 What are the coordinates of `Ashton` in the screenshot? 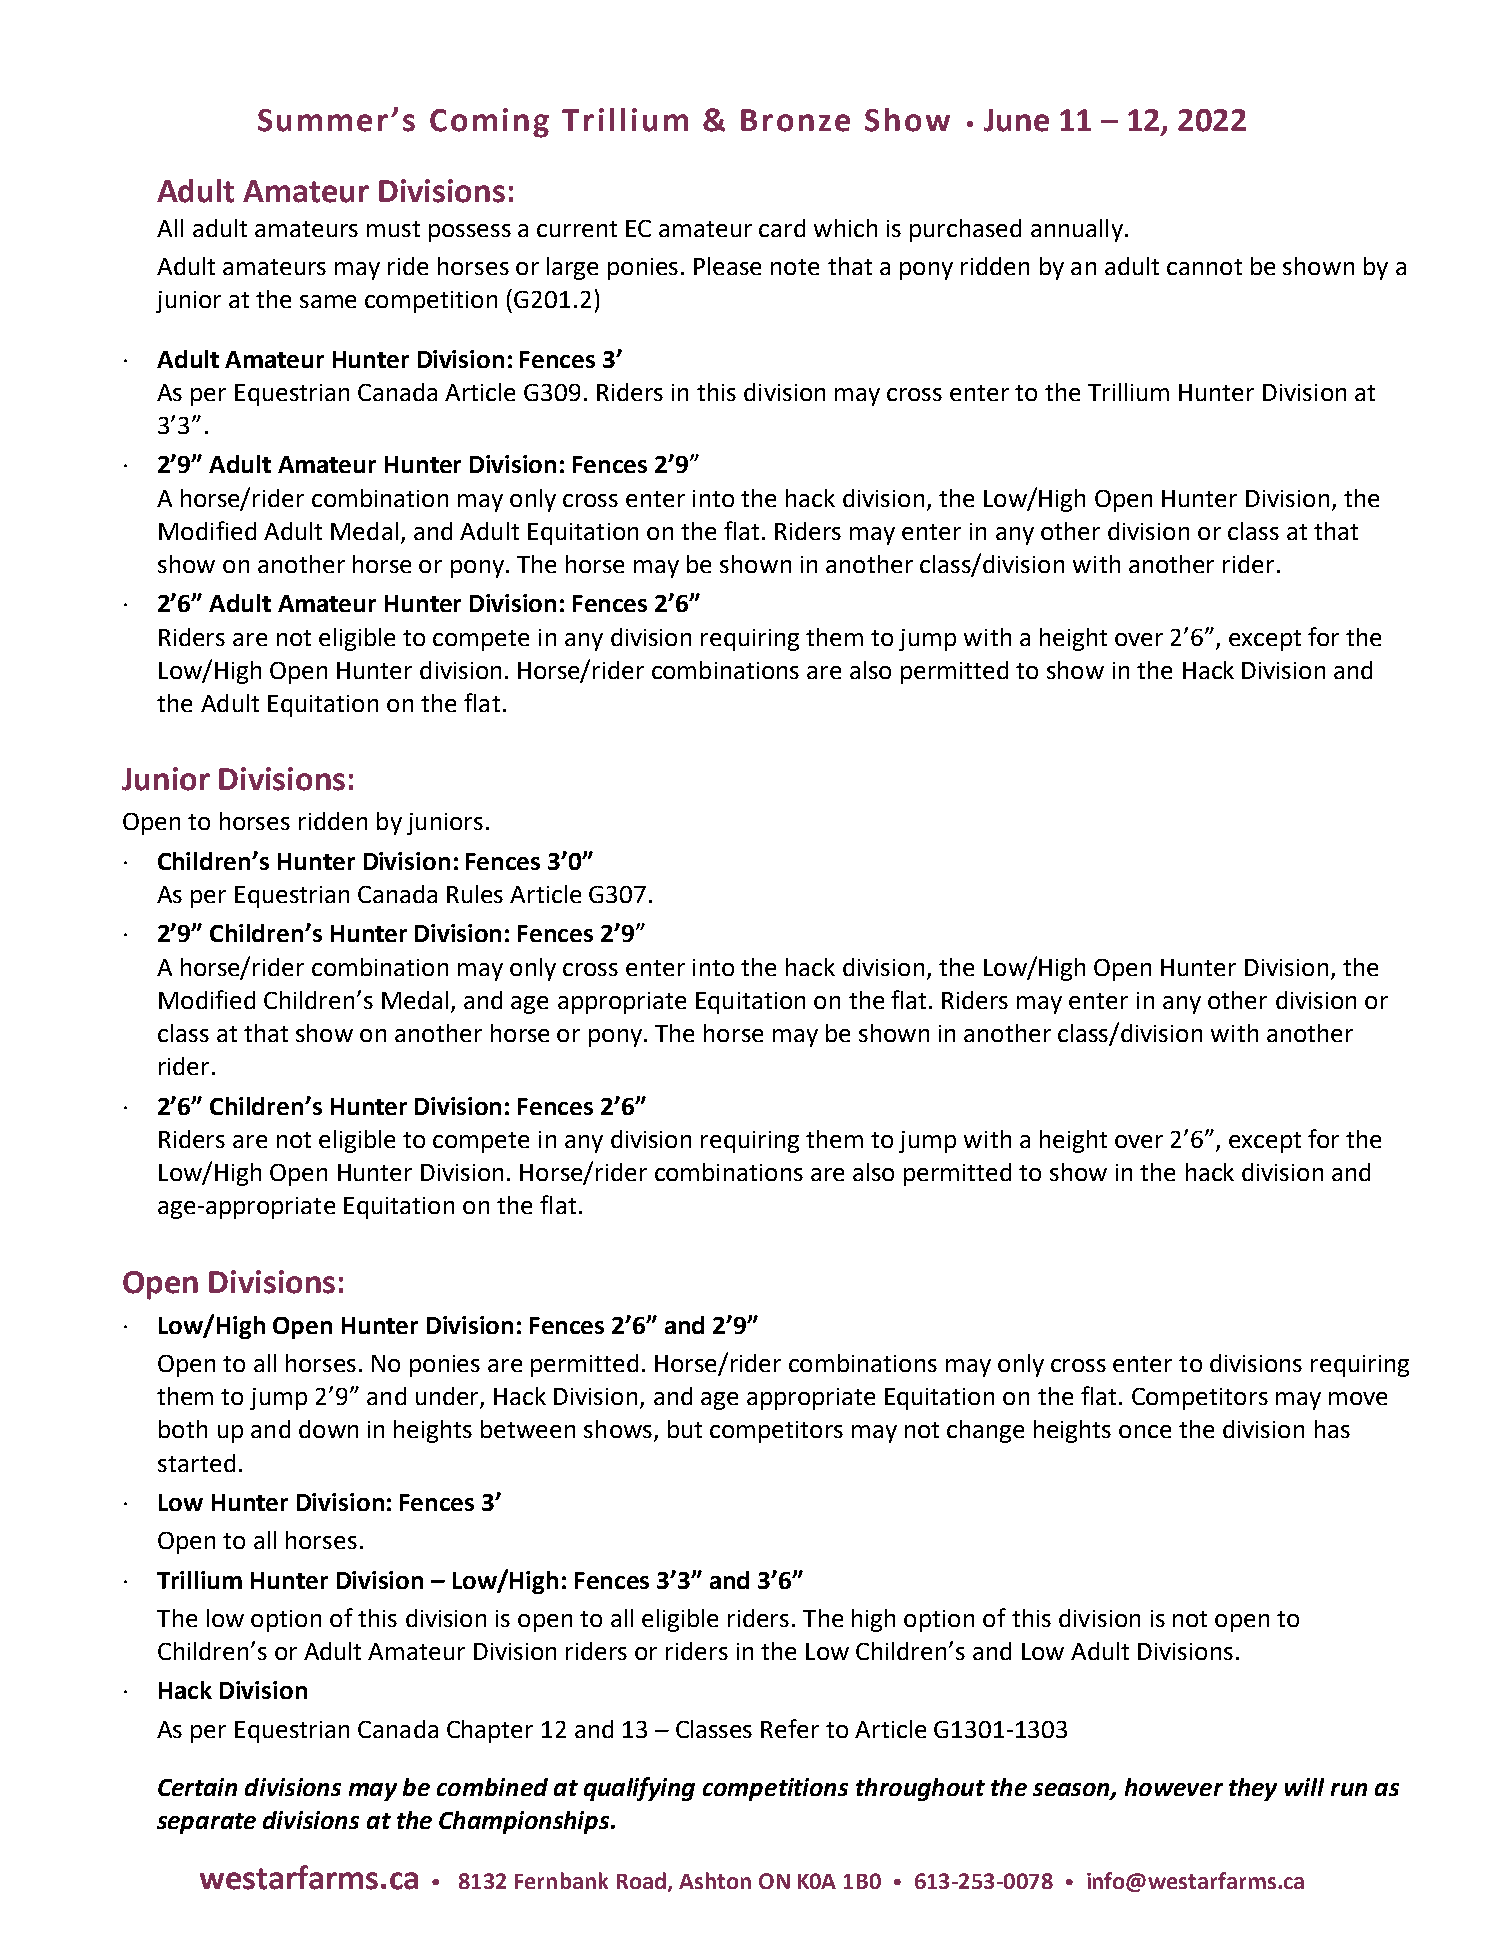 It's located at (715, 1880).
